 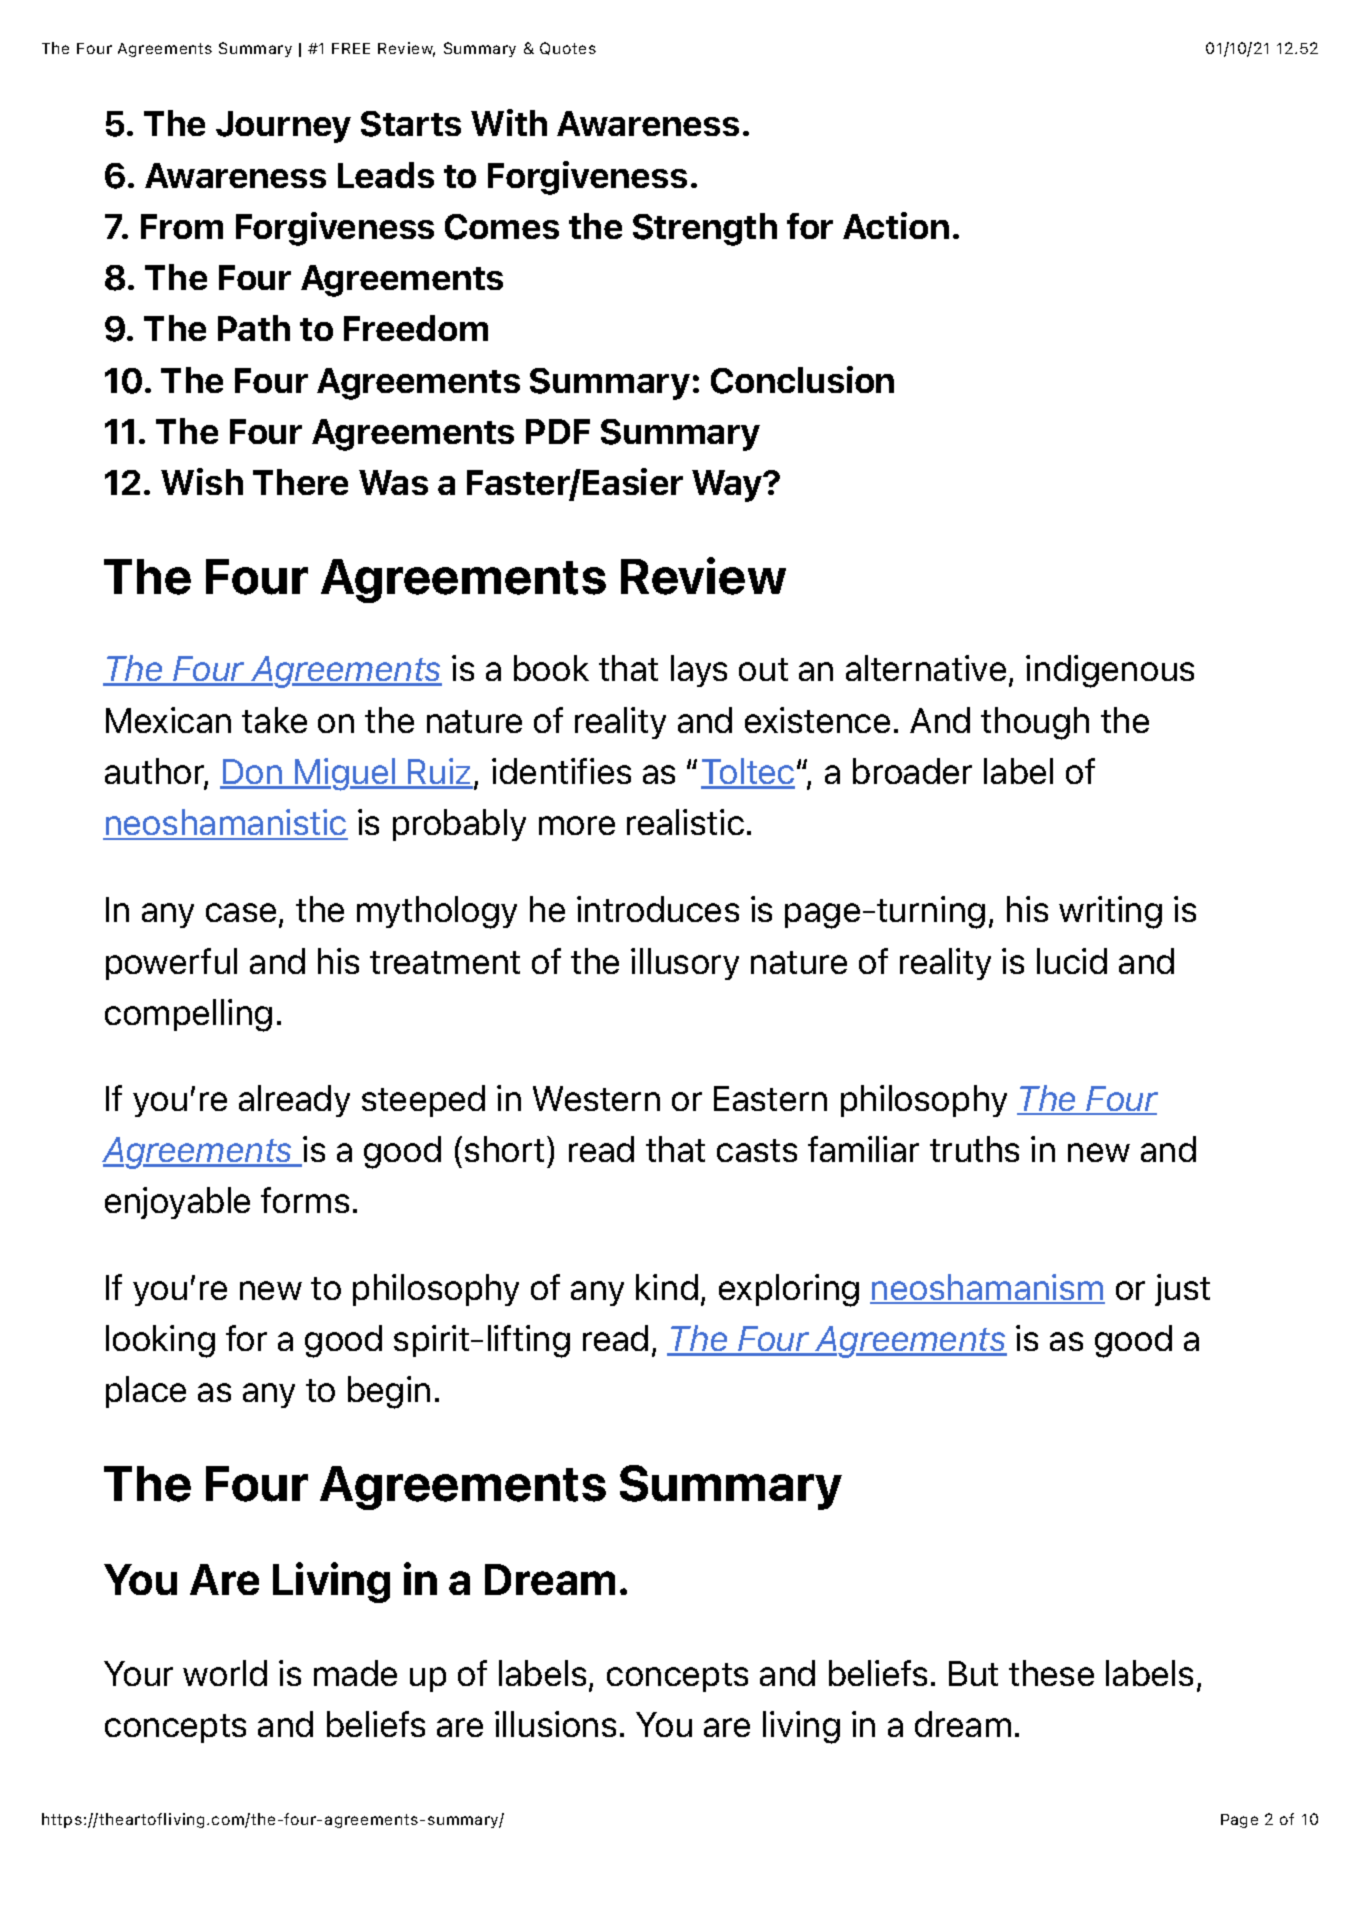 I want to click on illusions, so click(x=555, y=1724).
